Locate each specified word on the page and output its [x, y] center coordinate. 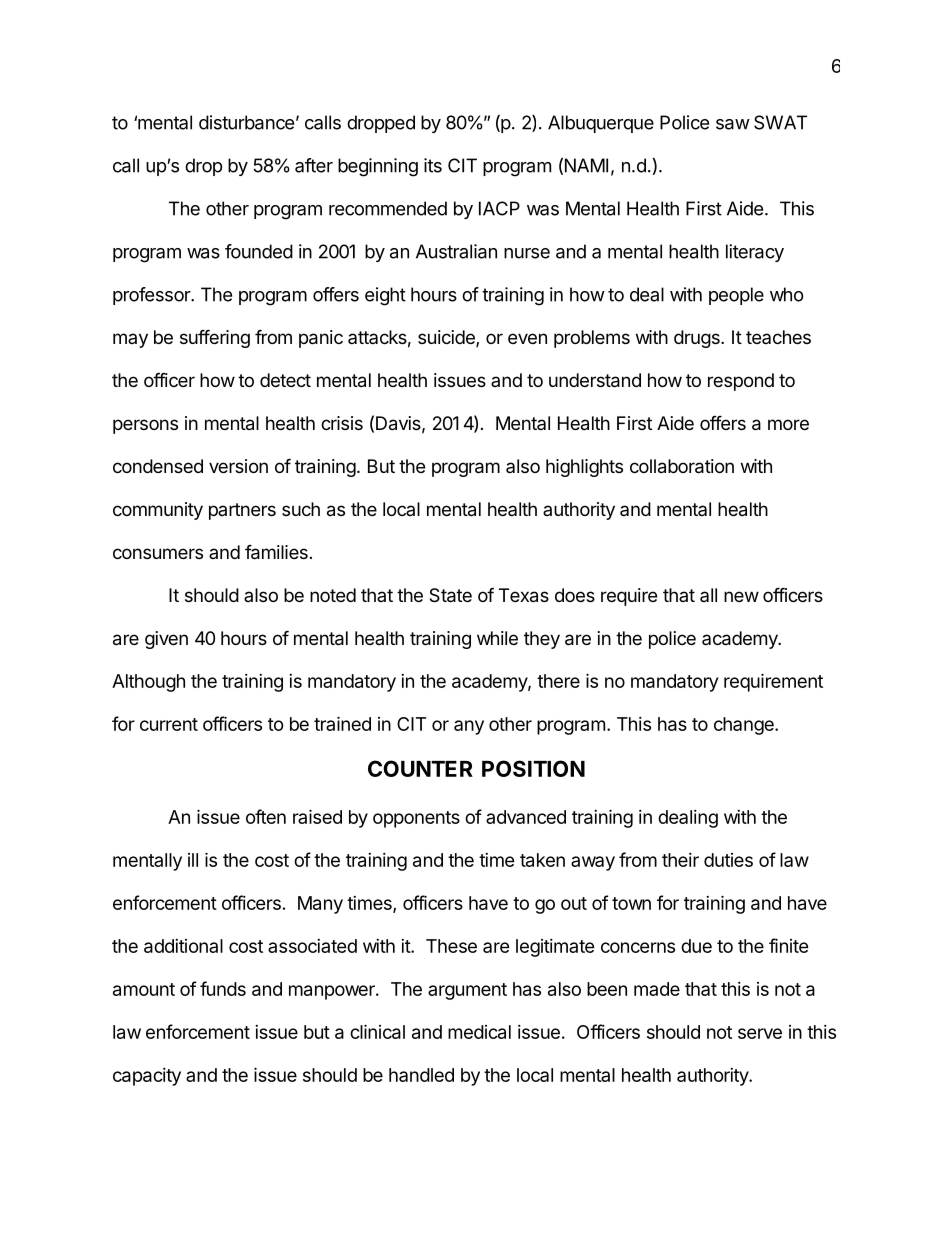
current [169, 724]
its [433, 165]
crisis [342, 423]
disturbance [246, 122]
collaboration [682, 466]
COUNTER [420, 768]
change [745, 726]
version [238, 466]
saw [733, 124]
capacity [147, 1077]
